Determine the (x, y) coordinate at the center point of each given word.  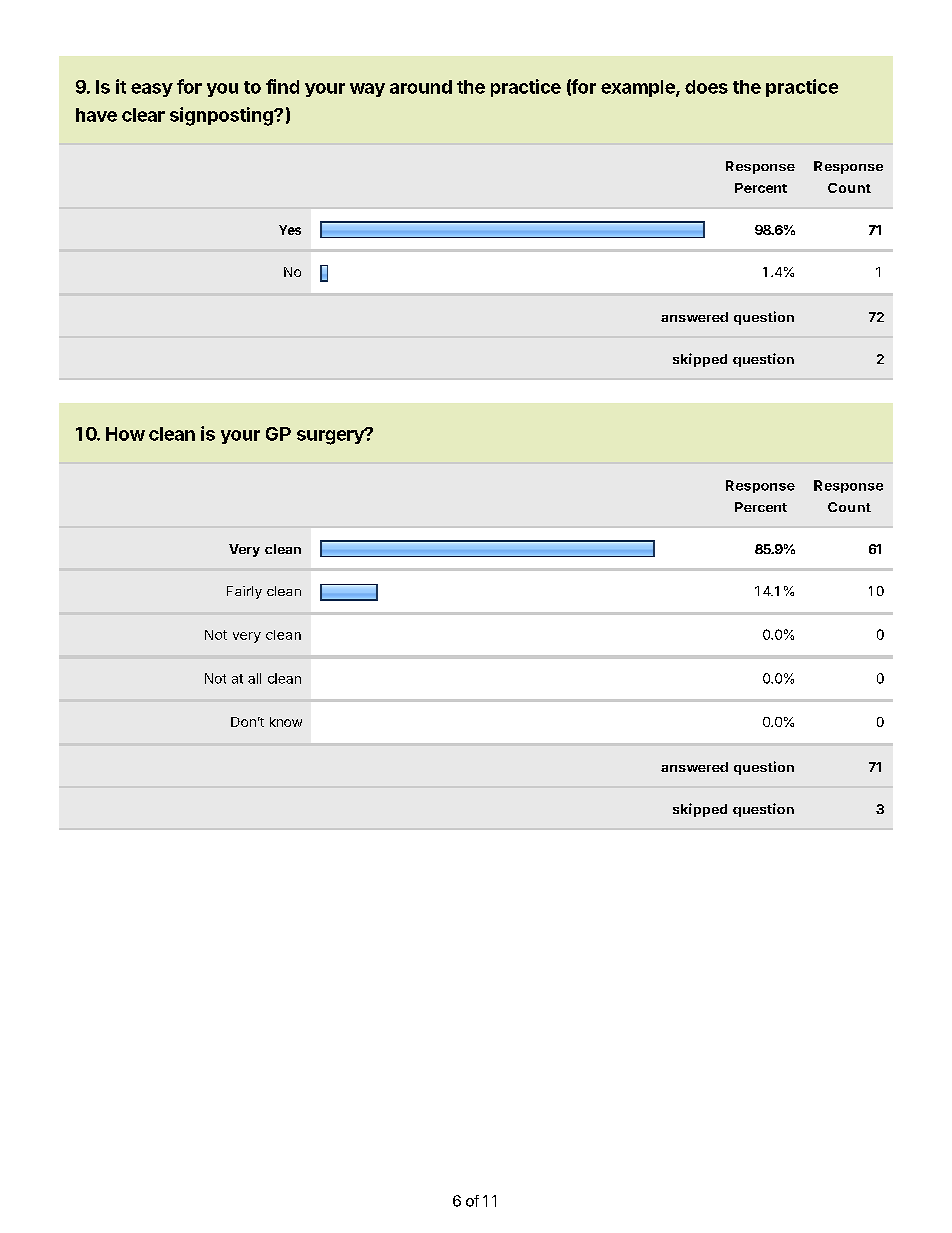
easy (152, 90)
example (639, 88)
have (96, 115)
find (282, 86)
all (254, 678)
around (421, 87)
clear (143, 115)
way (367, 90)
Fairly (244, 592)
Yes (290, 230)
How (125, 434)
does (706, 87)
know (286, 722)
